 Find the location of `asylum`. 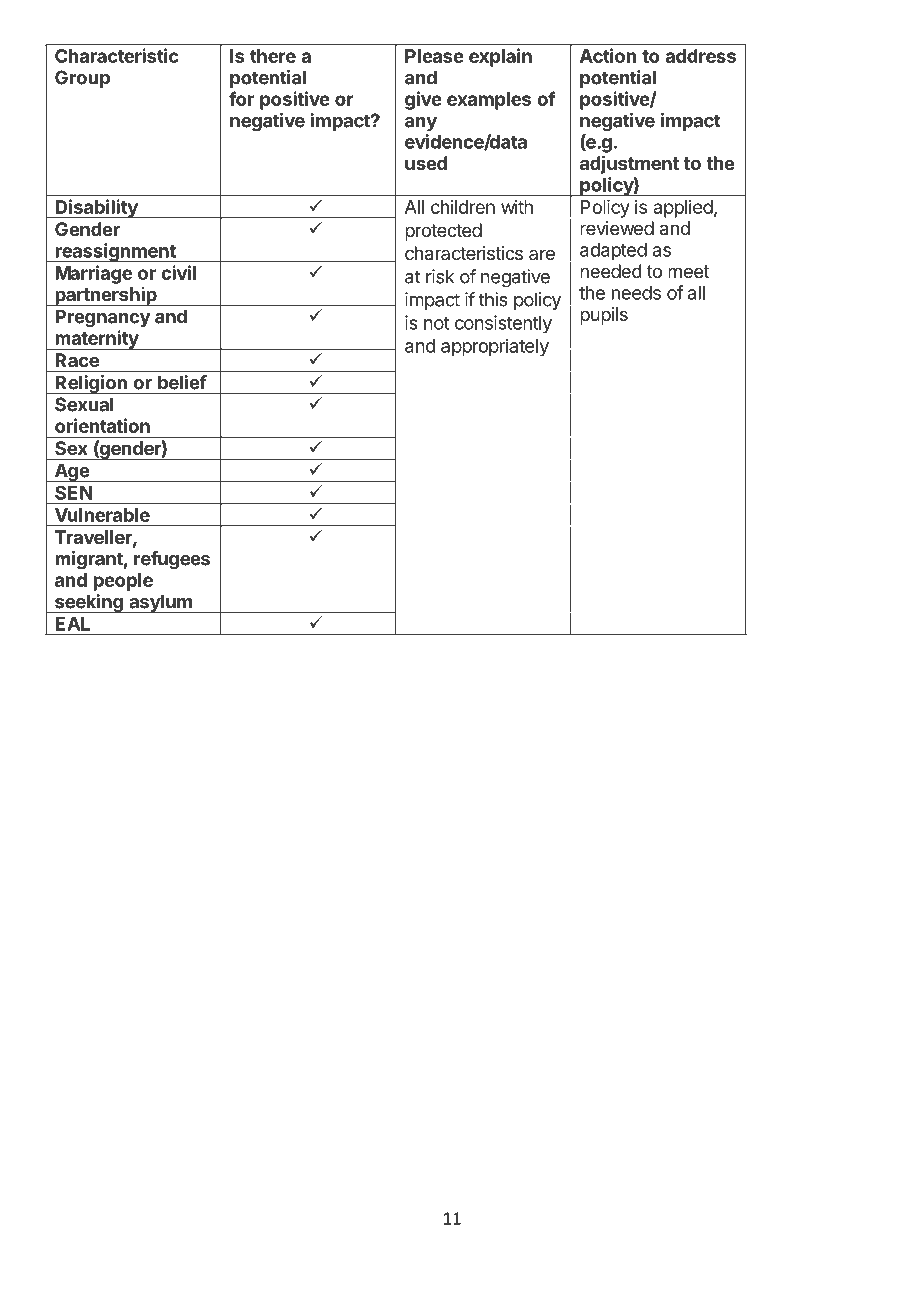

asylum is located at coordinates (160, 603).
